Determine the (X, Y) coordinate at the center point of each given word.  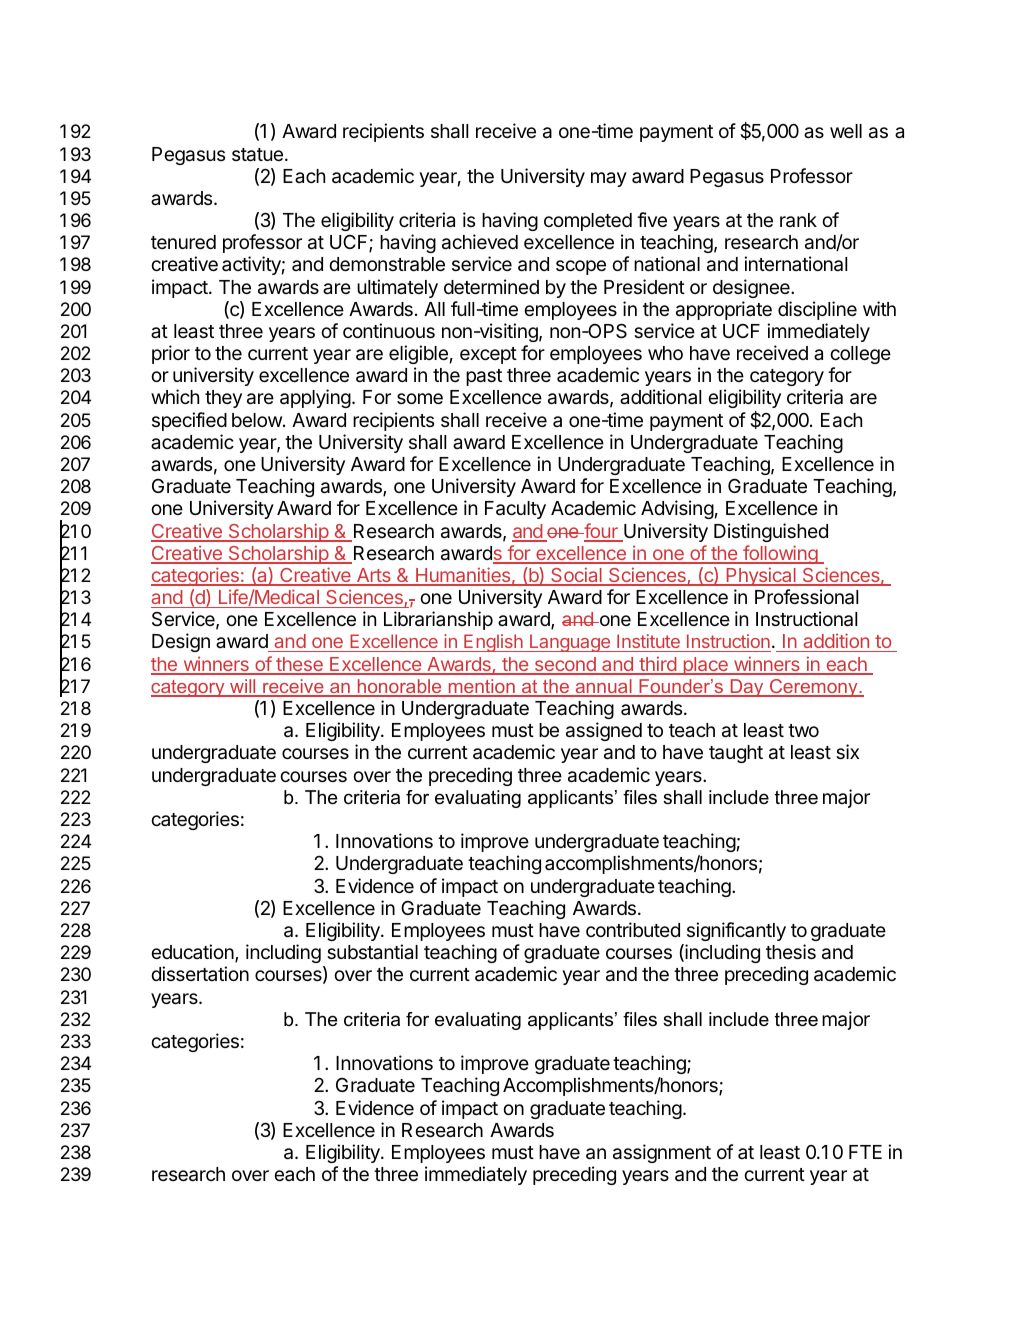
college (860, 355)
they (223, 399)
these (299, 665)
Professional (806, 597)
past (484, 377)
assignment (662, 1153)
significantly (736, 931)
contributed (633, 929)
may (609, 179)
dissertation (200, 973)
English (493, 643)
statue (257, 155)
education (193, 953)
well (846, 131)
